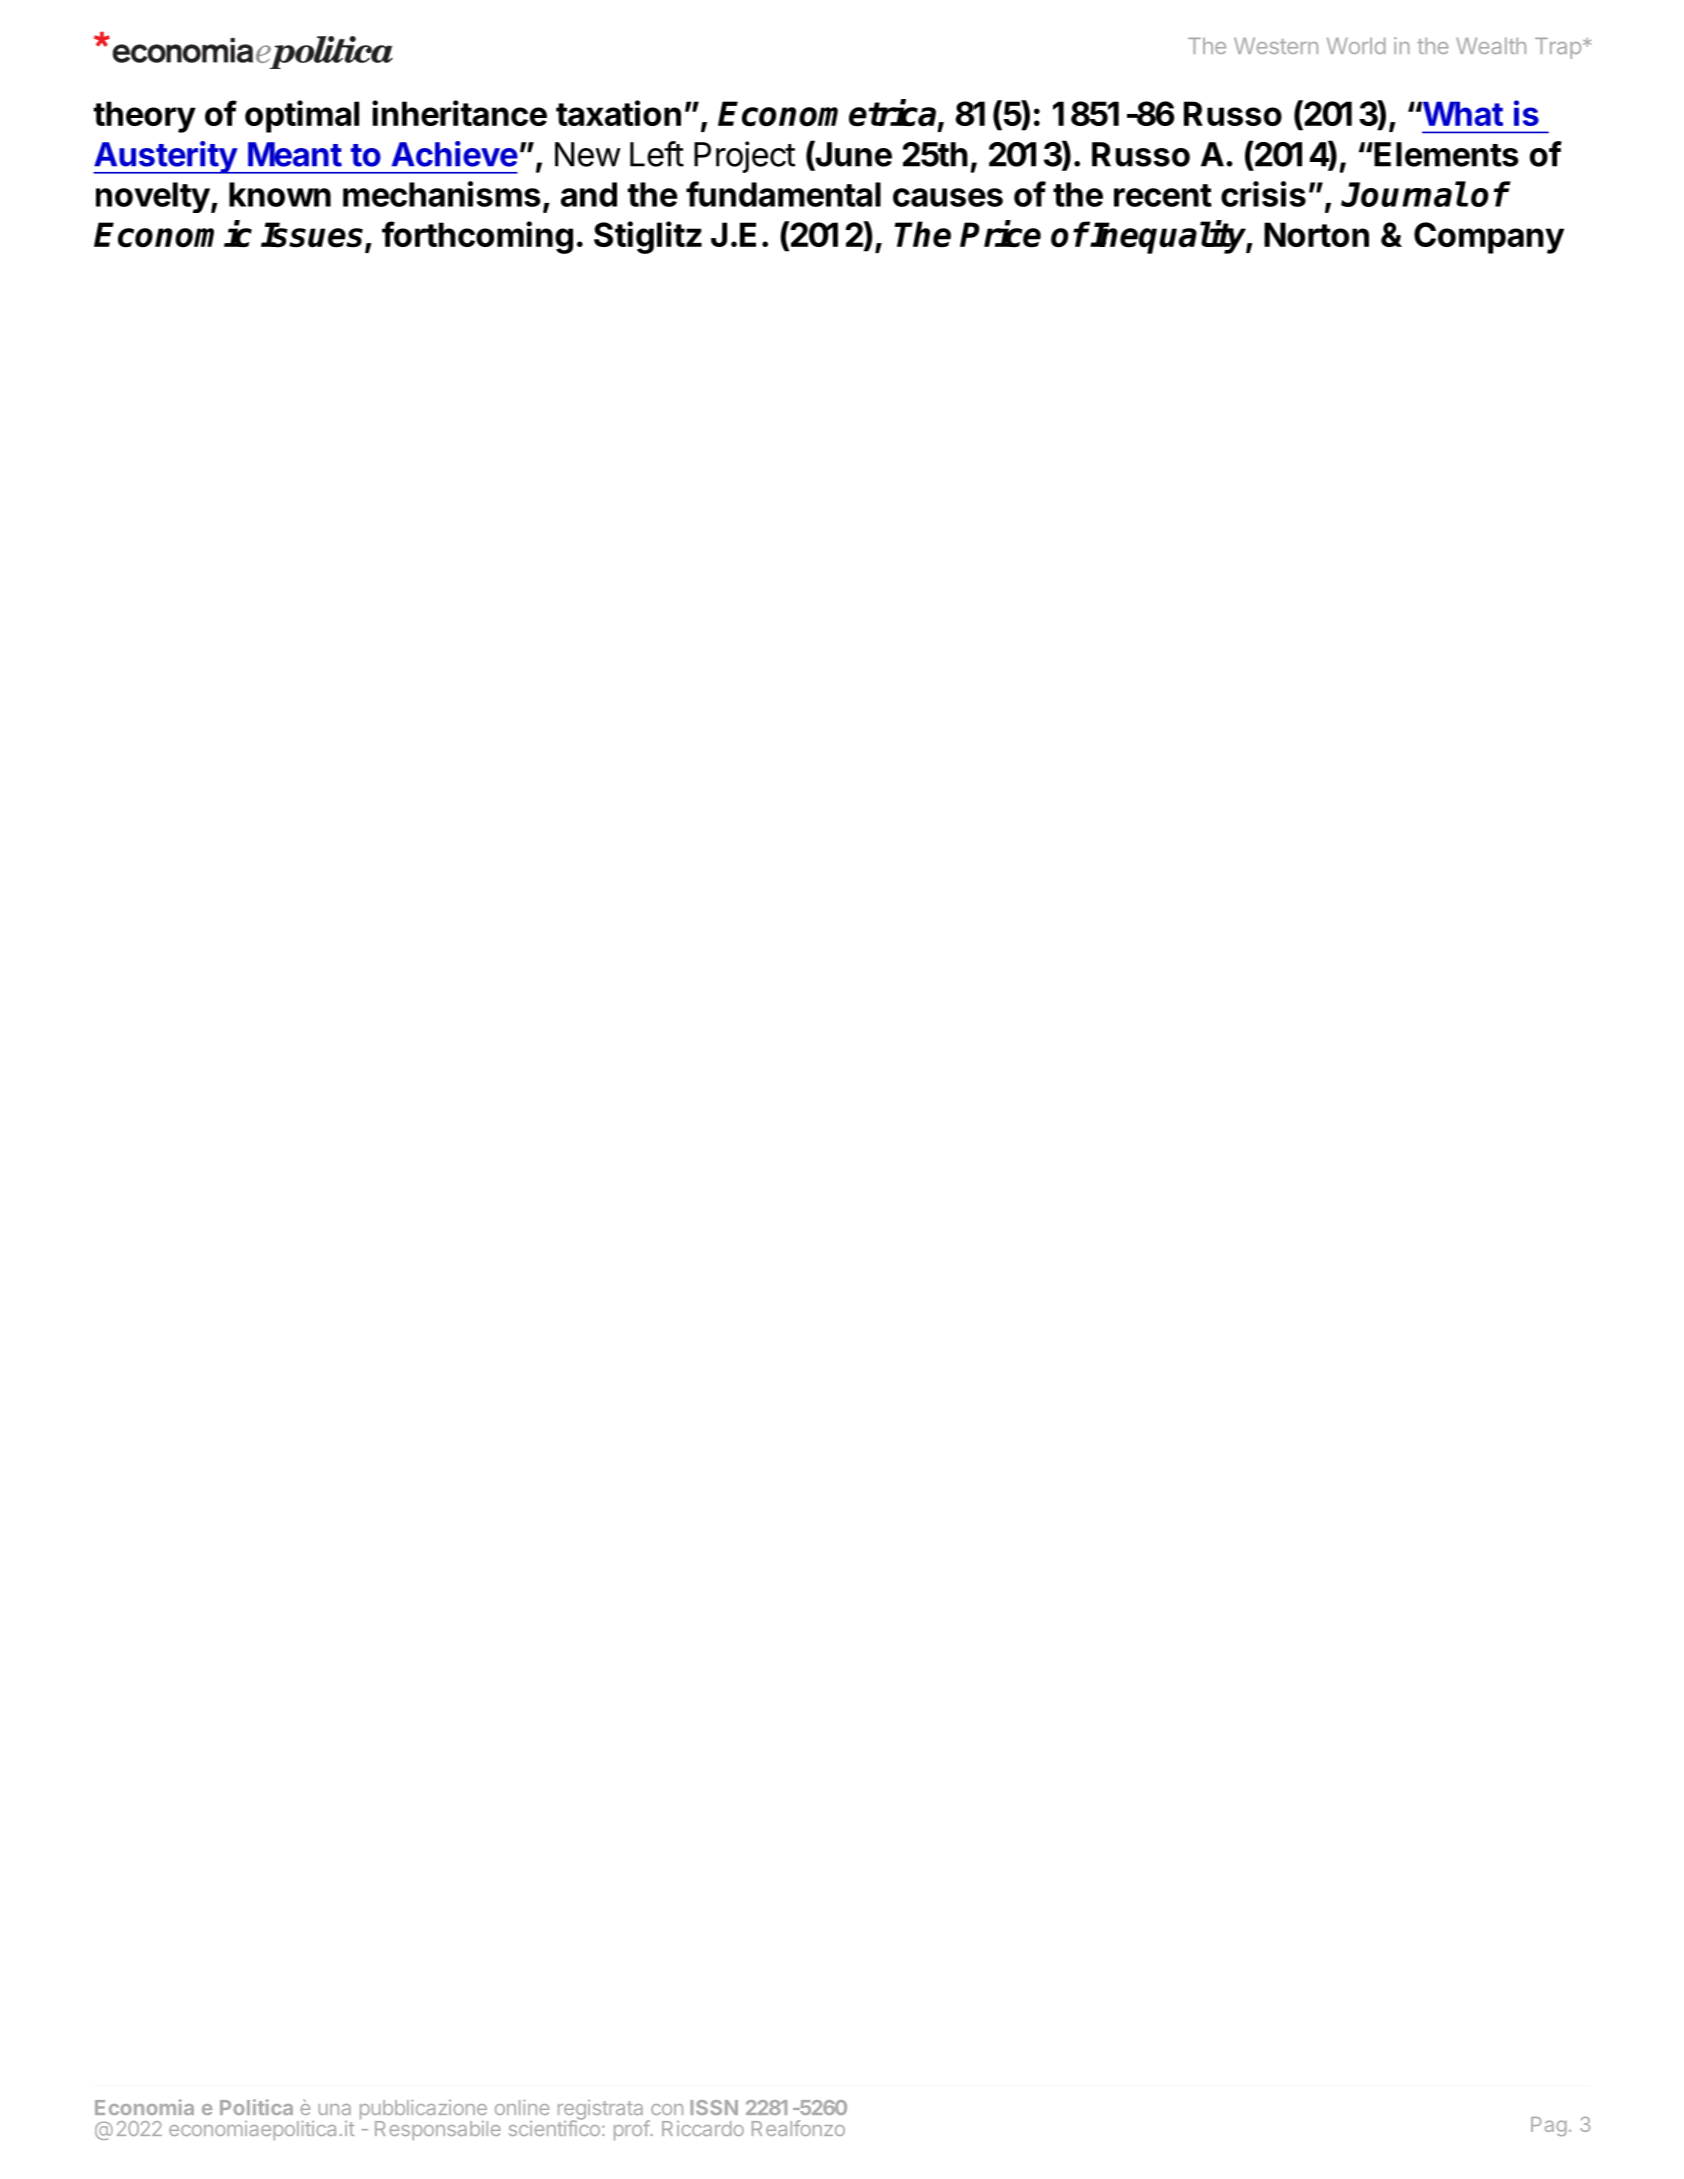 Image resolution: width=1684 pixels, height=2179 pixels. Describe the element at coordinates (522, 2107) in the document. I see `online` at that location.
